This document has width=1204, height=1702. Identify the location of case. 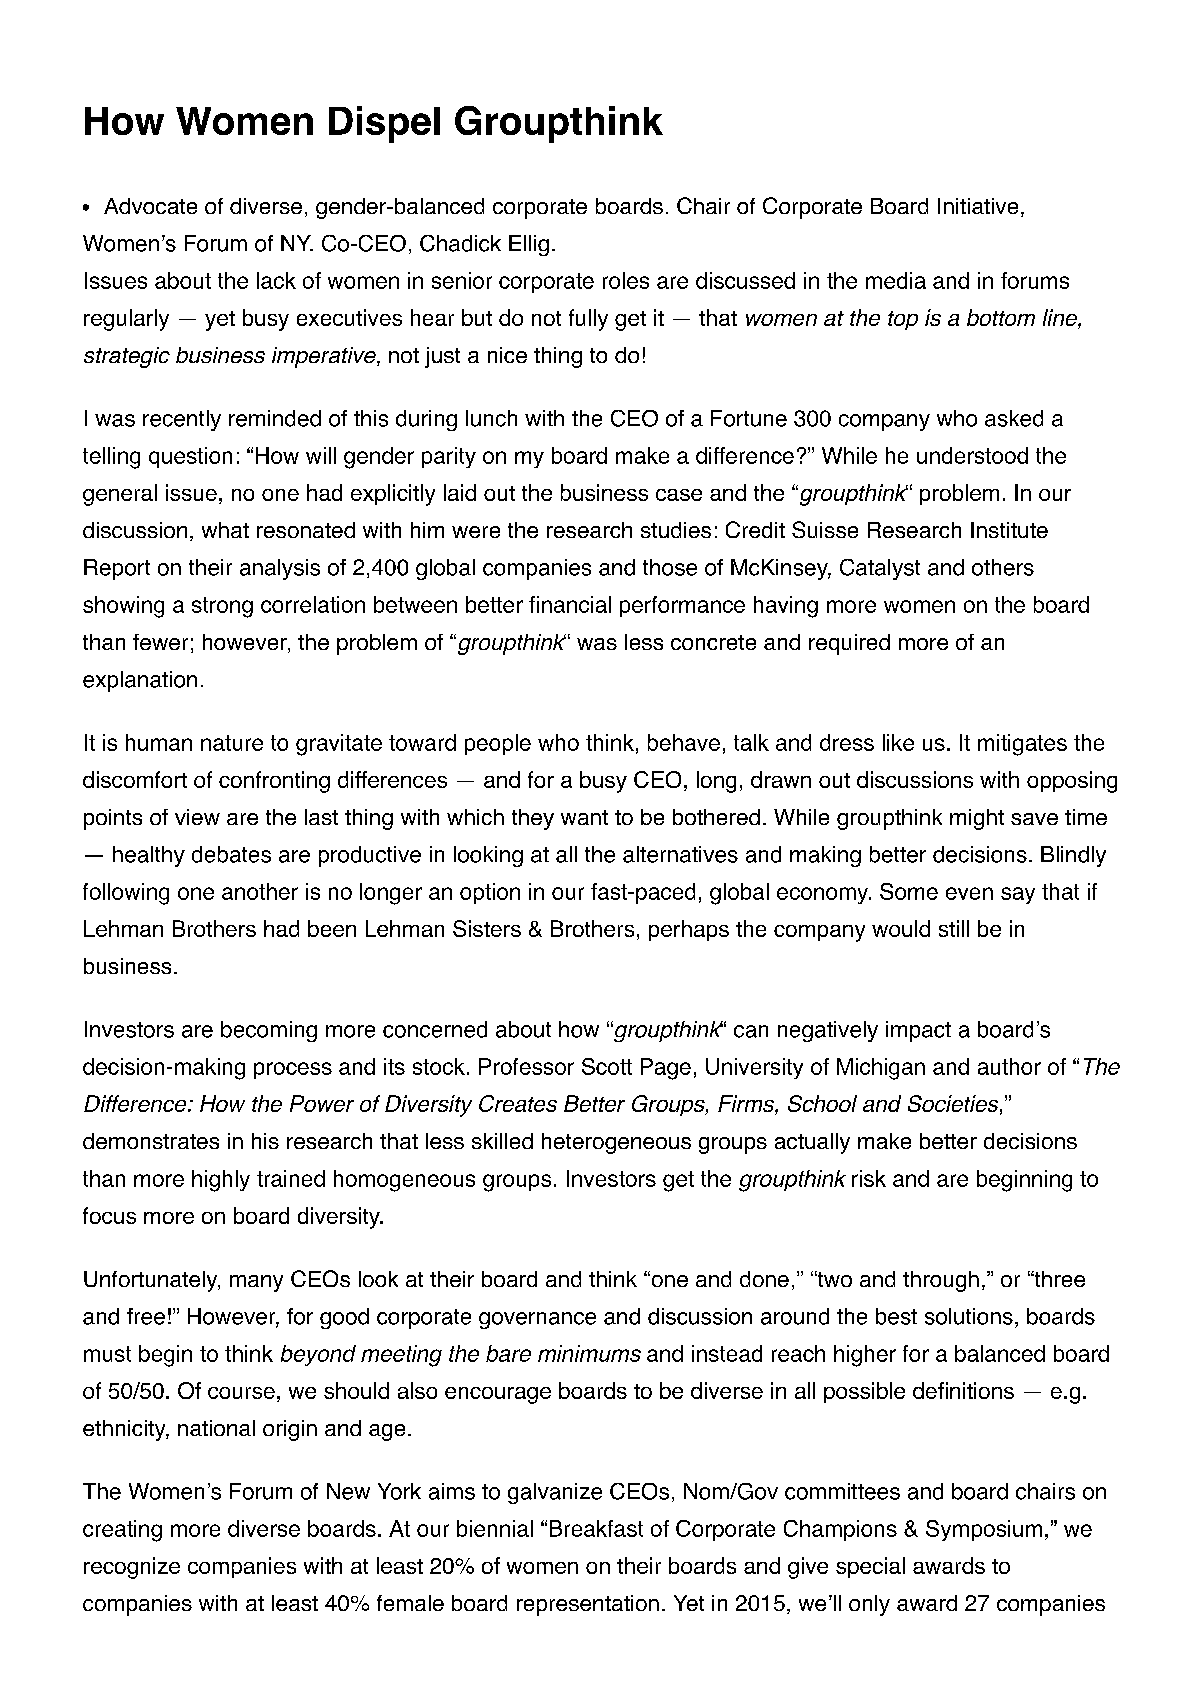
(679, 495).
